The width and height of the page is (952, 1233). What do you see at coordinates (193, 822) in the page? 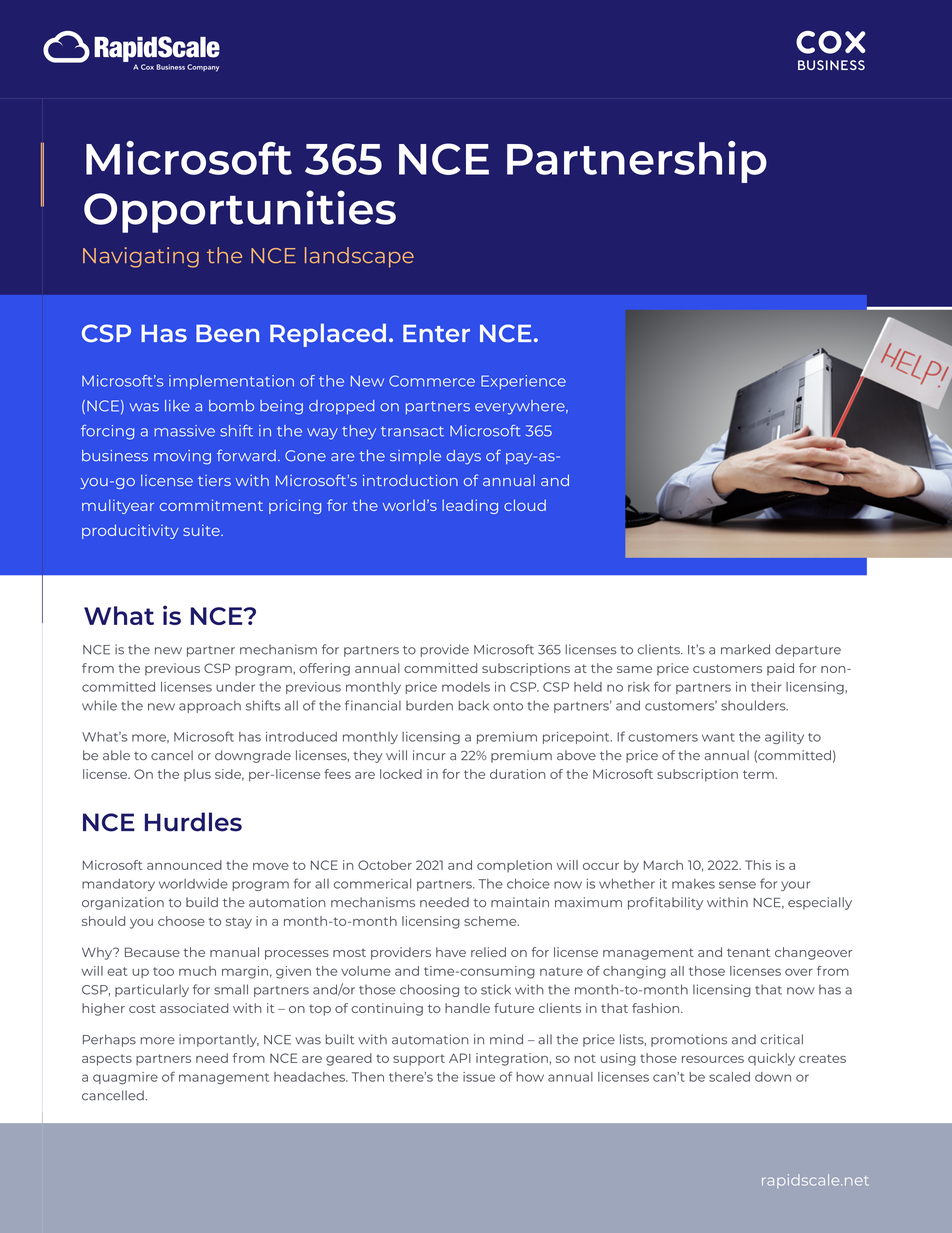
I see `Hurdles` at bounding box center [193, 822].
